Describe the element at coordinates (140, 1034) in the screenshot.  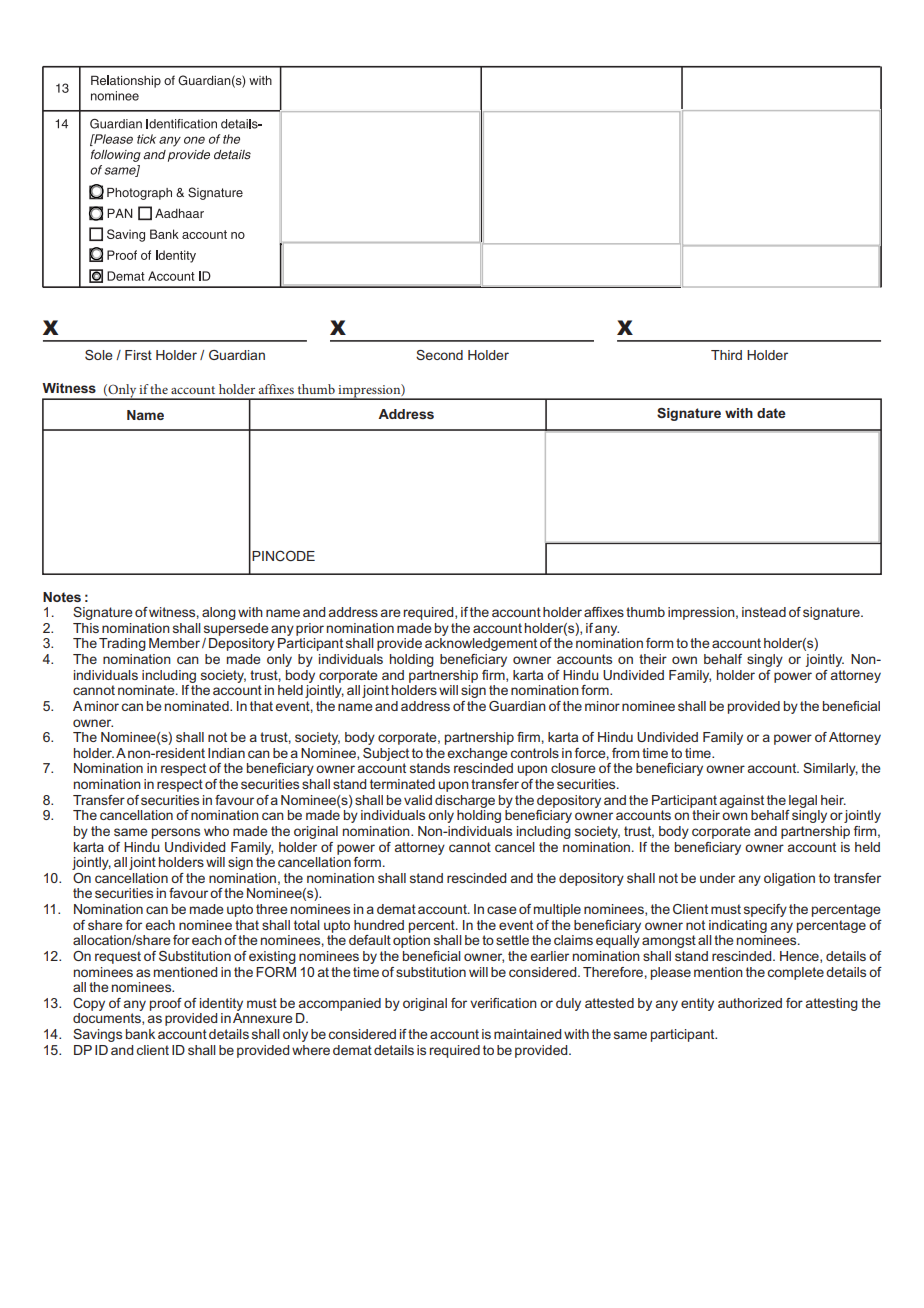
I see `bank` at that location.
